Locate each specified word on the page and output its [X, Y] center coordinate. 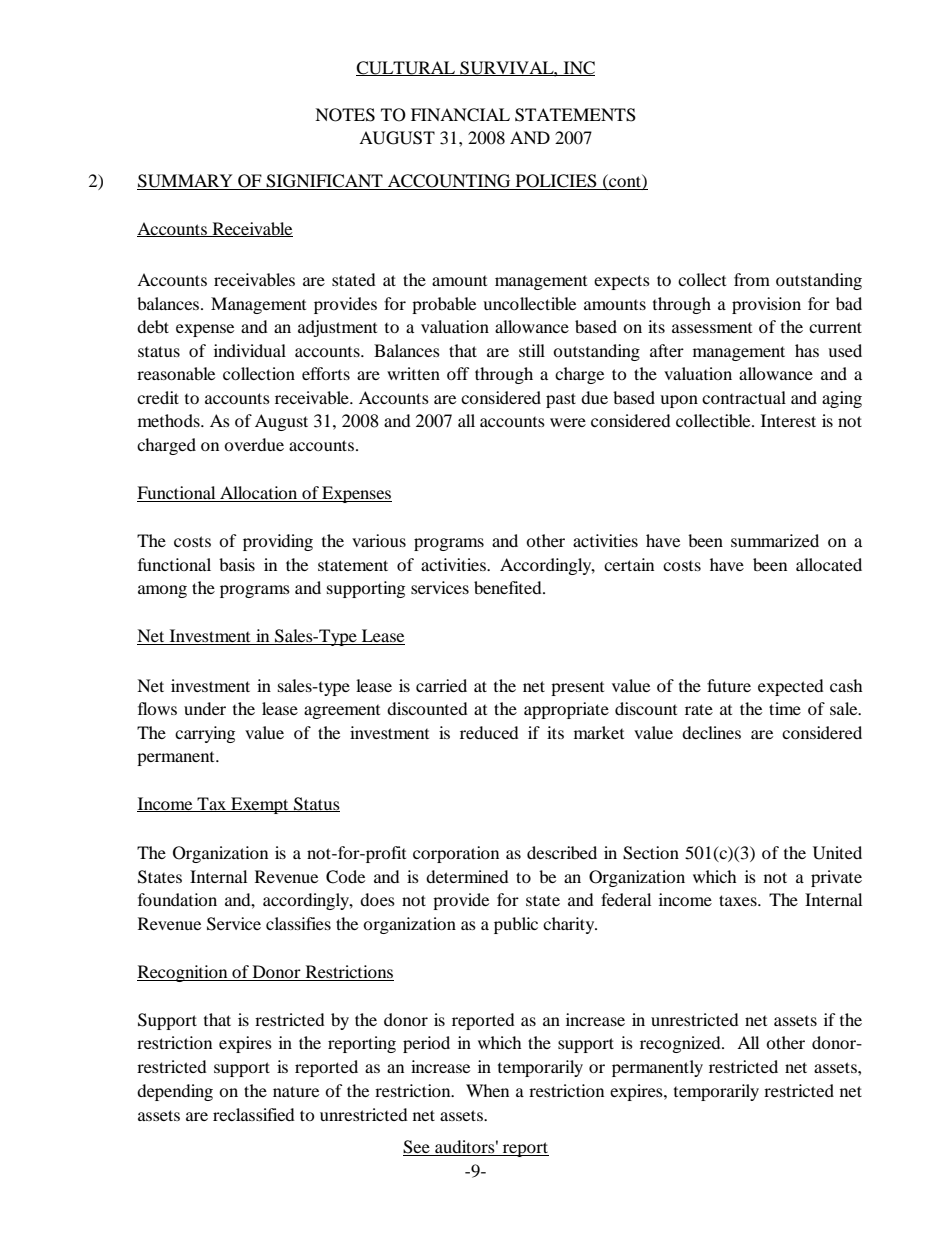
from [752, 279]
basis [237, 564]
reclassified [254, 1114]
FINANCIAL [460, 115]
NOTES [345, 115]
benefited [509, 587]
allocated [829, 564]
